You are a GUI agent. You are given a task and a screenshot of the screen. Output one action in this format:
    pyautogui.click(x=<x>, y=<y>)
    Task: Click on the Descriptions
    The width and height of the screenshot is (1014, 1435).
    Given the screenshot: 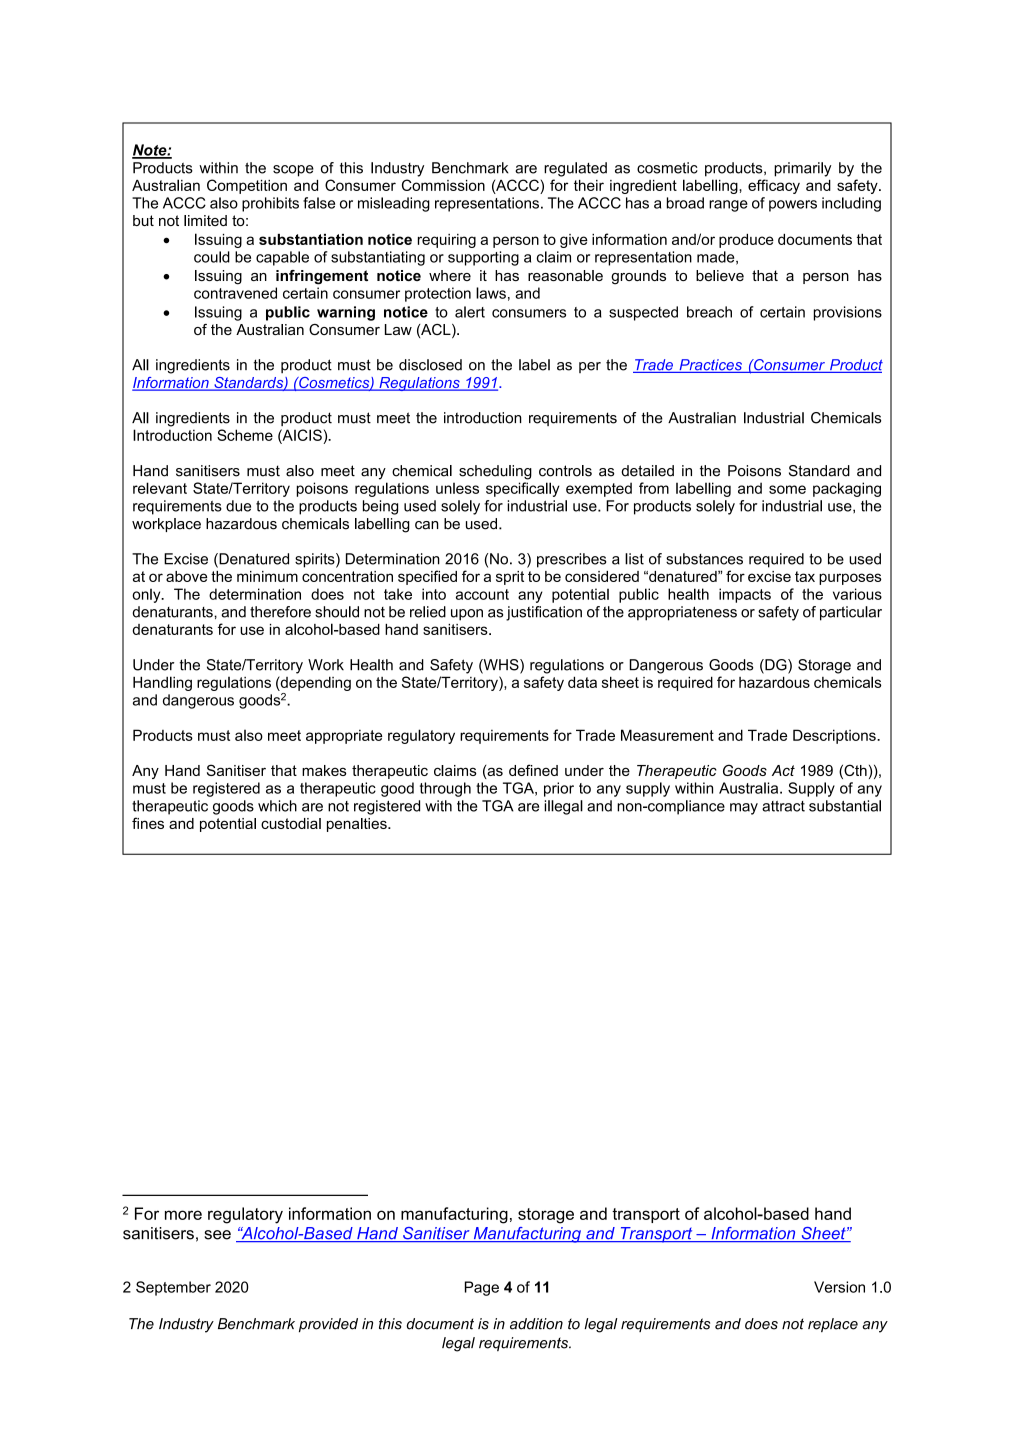 What is the action you would take?
    pyautogui.click(x=835, y=736)
